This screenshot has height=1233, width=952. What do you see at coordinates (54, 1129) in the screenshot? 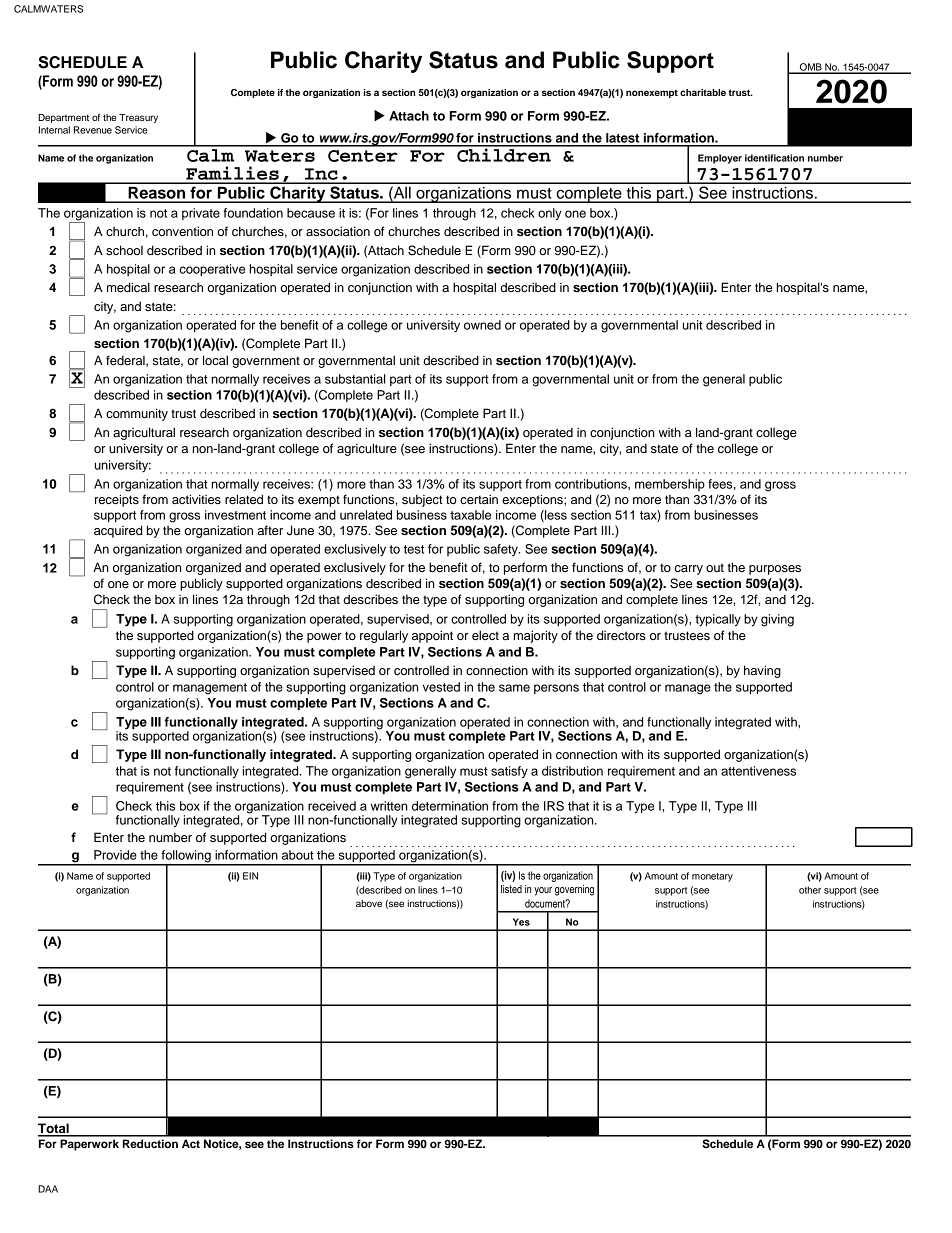
I see `Total` at bounding box center [54, 1129].
